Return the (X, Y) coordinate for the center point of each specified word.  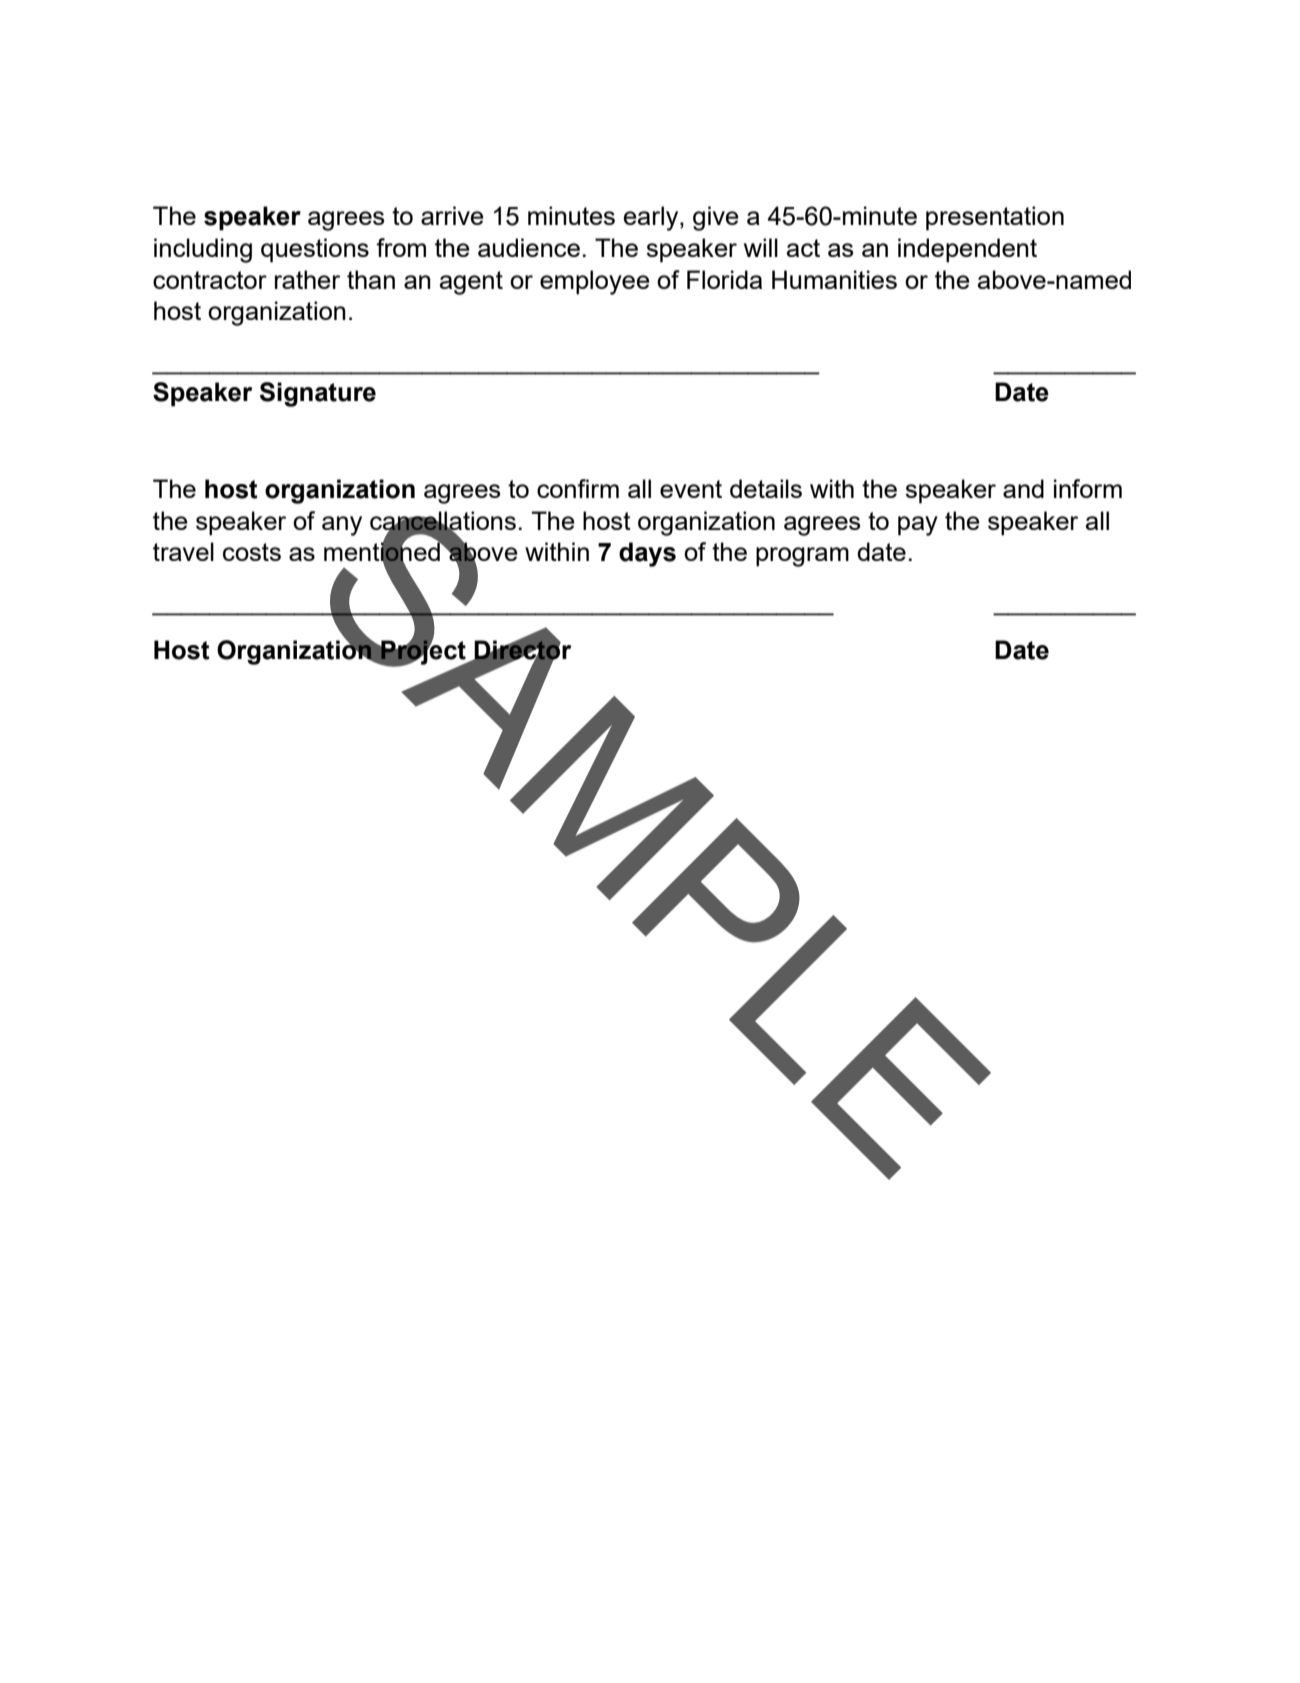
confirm (578, 488)
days (647, 554)
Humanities (834, 279)
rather (307, 279)
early (652, 218)
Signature (318, 394)
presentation (995, 218)
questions (315, 250)
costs (252, 552)
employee (595, 282)
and (1023, 488)
